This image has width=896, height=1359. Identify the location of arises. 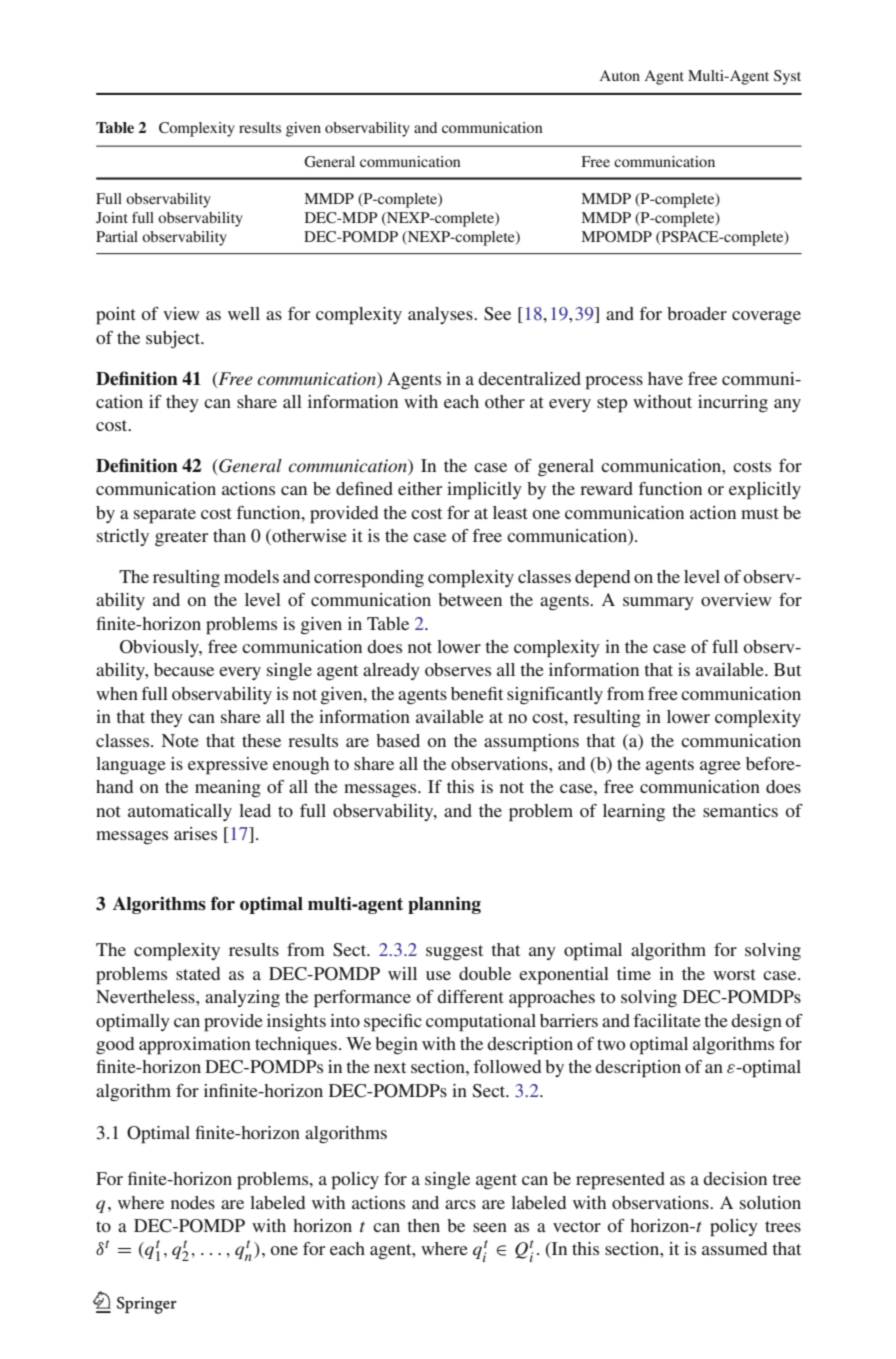
(195, 833).
